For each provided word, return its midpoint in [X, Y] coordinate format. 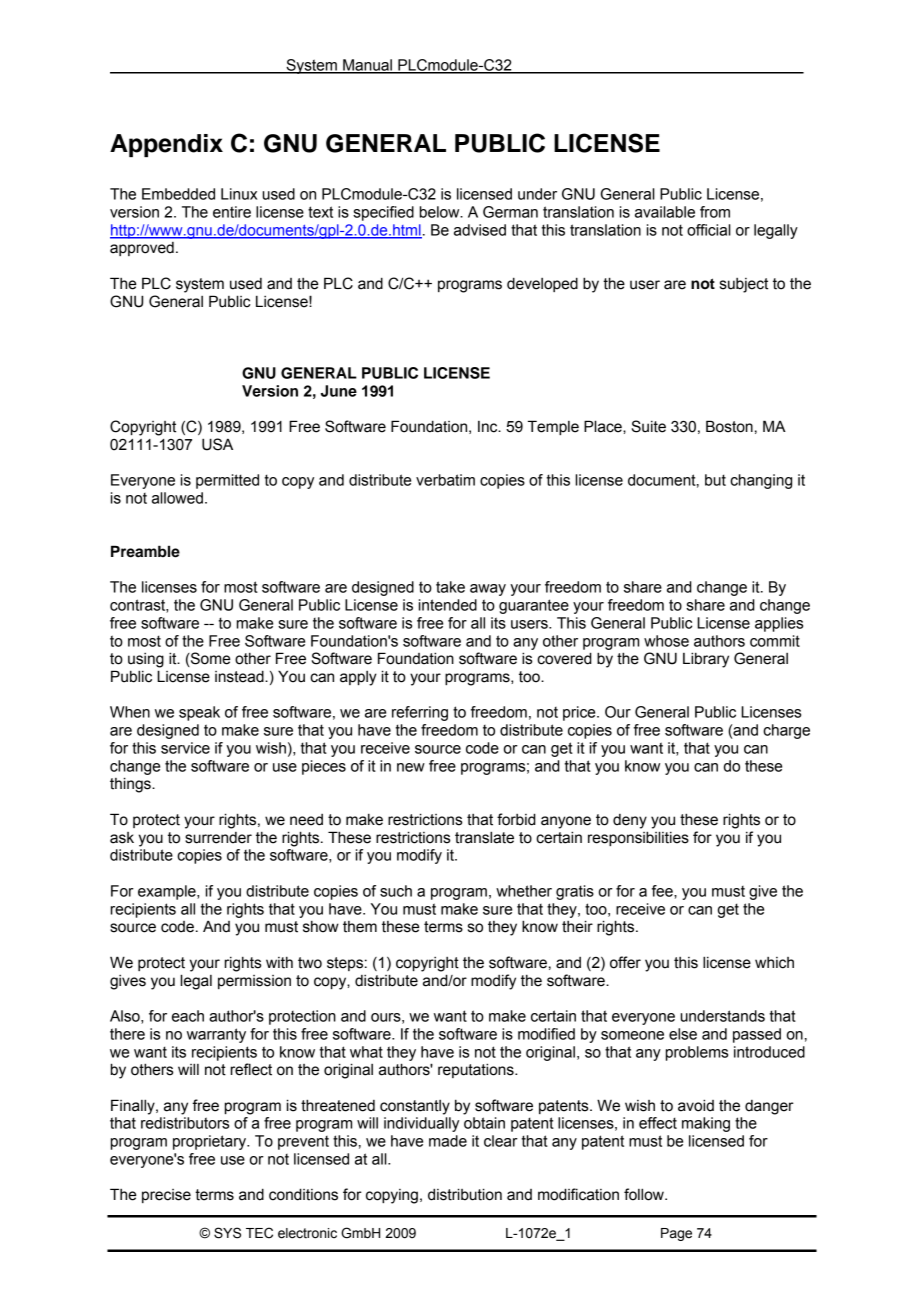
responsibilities [638, 838]
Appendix [166, 145]
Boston [729, 426]
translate [484, 837]
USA [217, 444]
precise [166, 1196]
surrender [218, 838]
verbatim [445, 480]
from [715, 212]
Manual [367, 66]
